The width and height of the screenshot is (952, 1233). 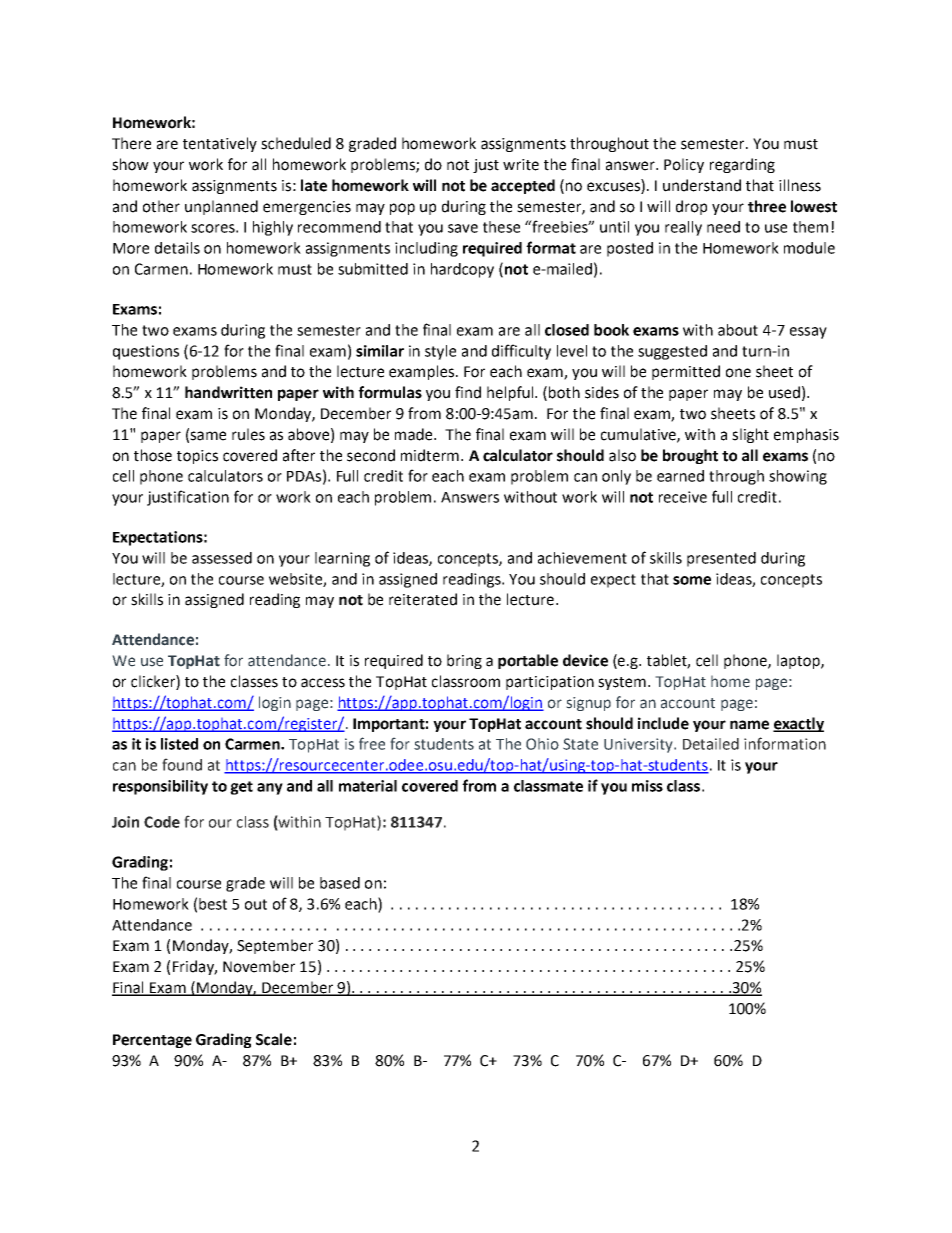 I want to click on name, so click(x=749, y=725).
